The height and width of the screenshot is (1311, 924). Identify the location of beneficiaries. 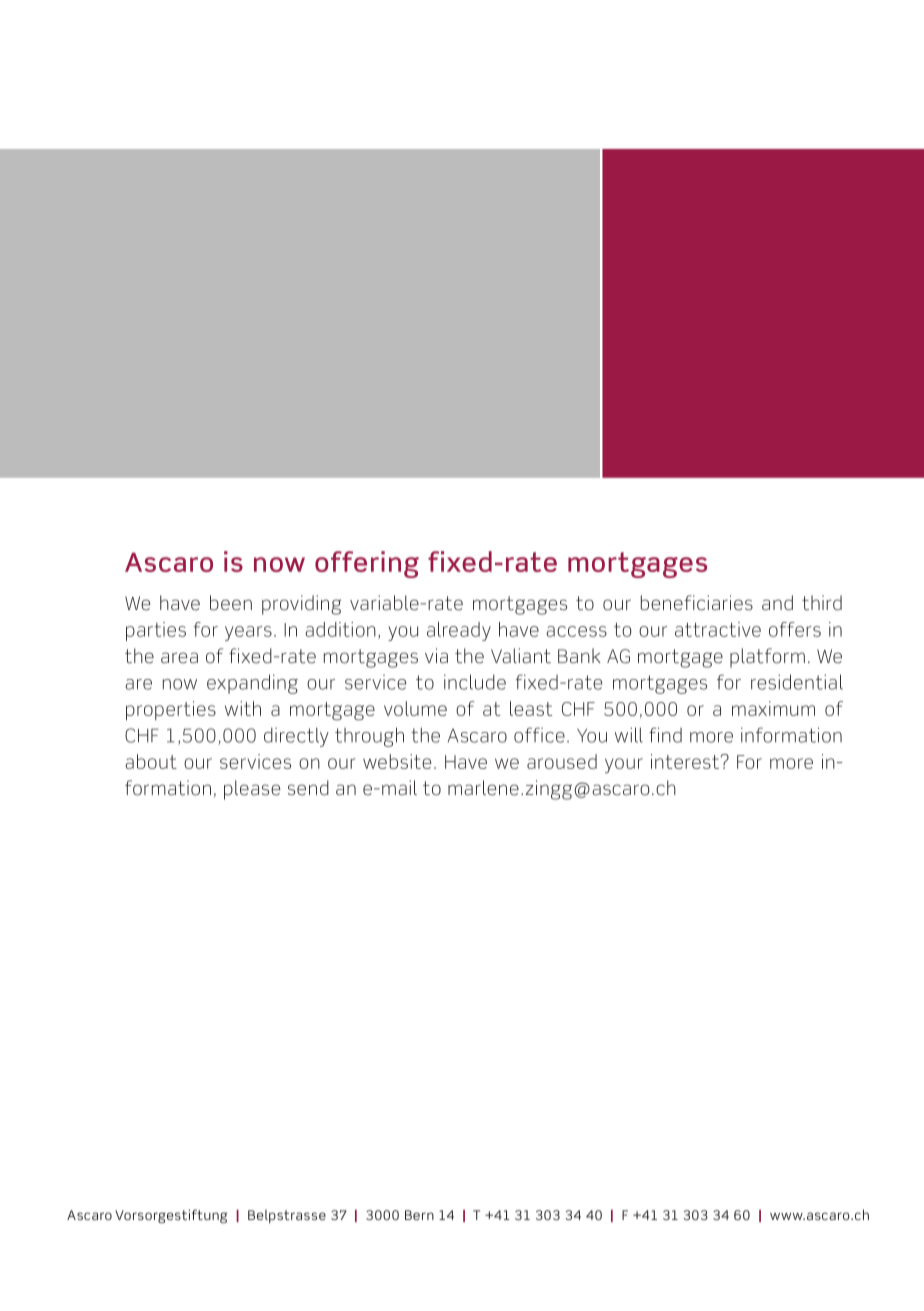
(697, 603).
